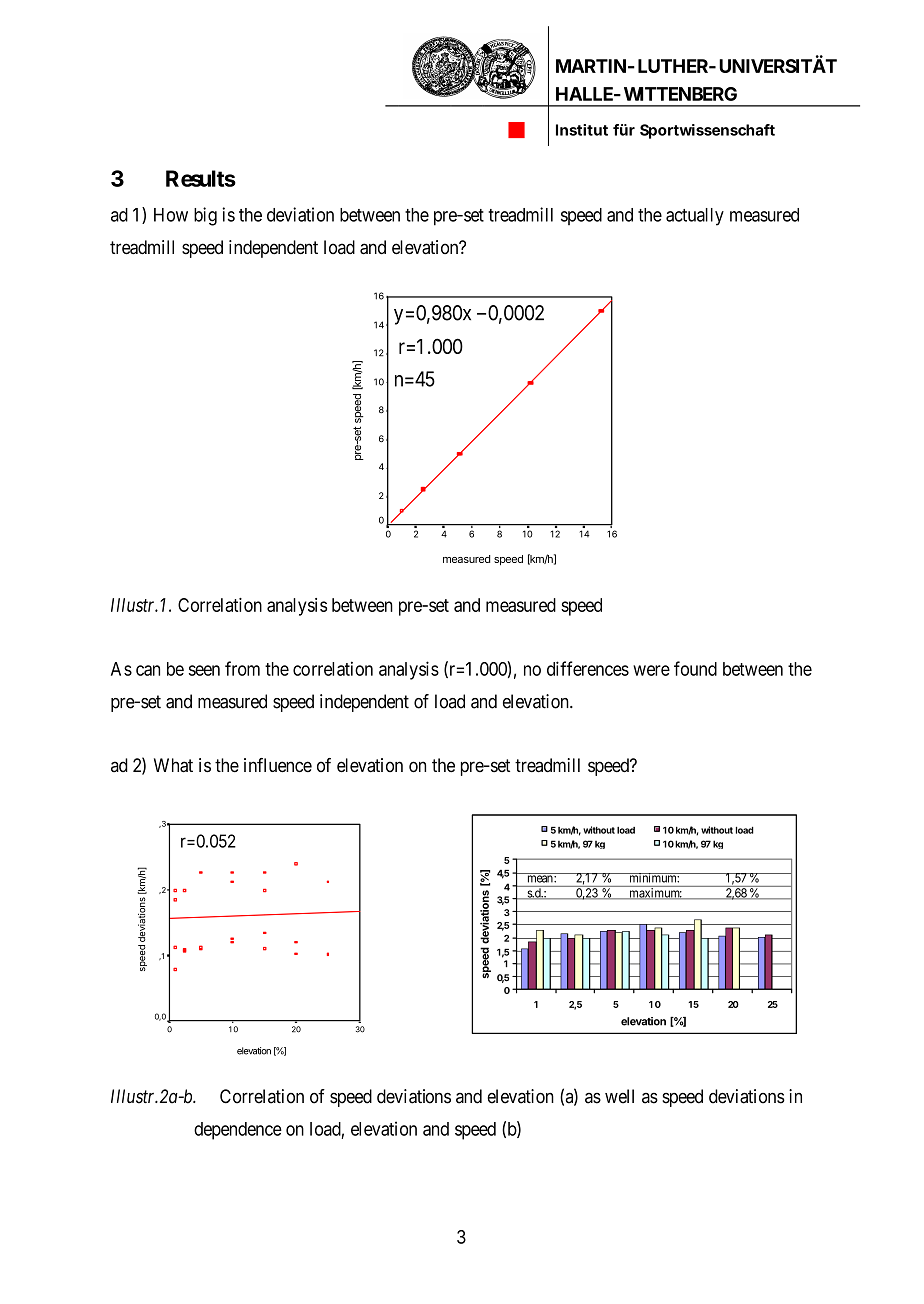 The image size is (924, 1304). What do you see at coordinates (588, 668) in the document?
I see `differences` at bounding box center [588, 668].
